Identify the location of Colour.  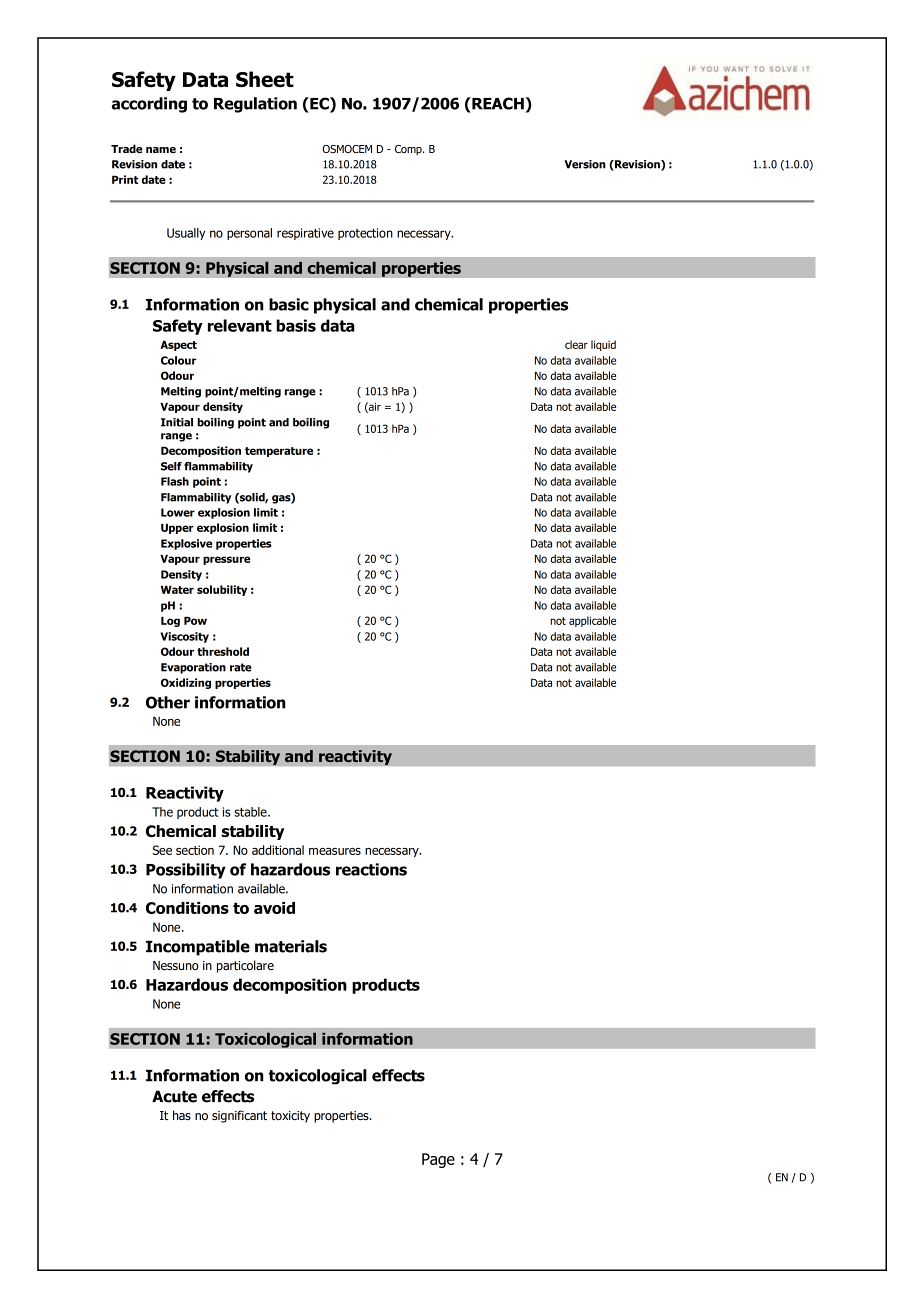
(179, 360).
